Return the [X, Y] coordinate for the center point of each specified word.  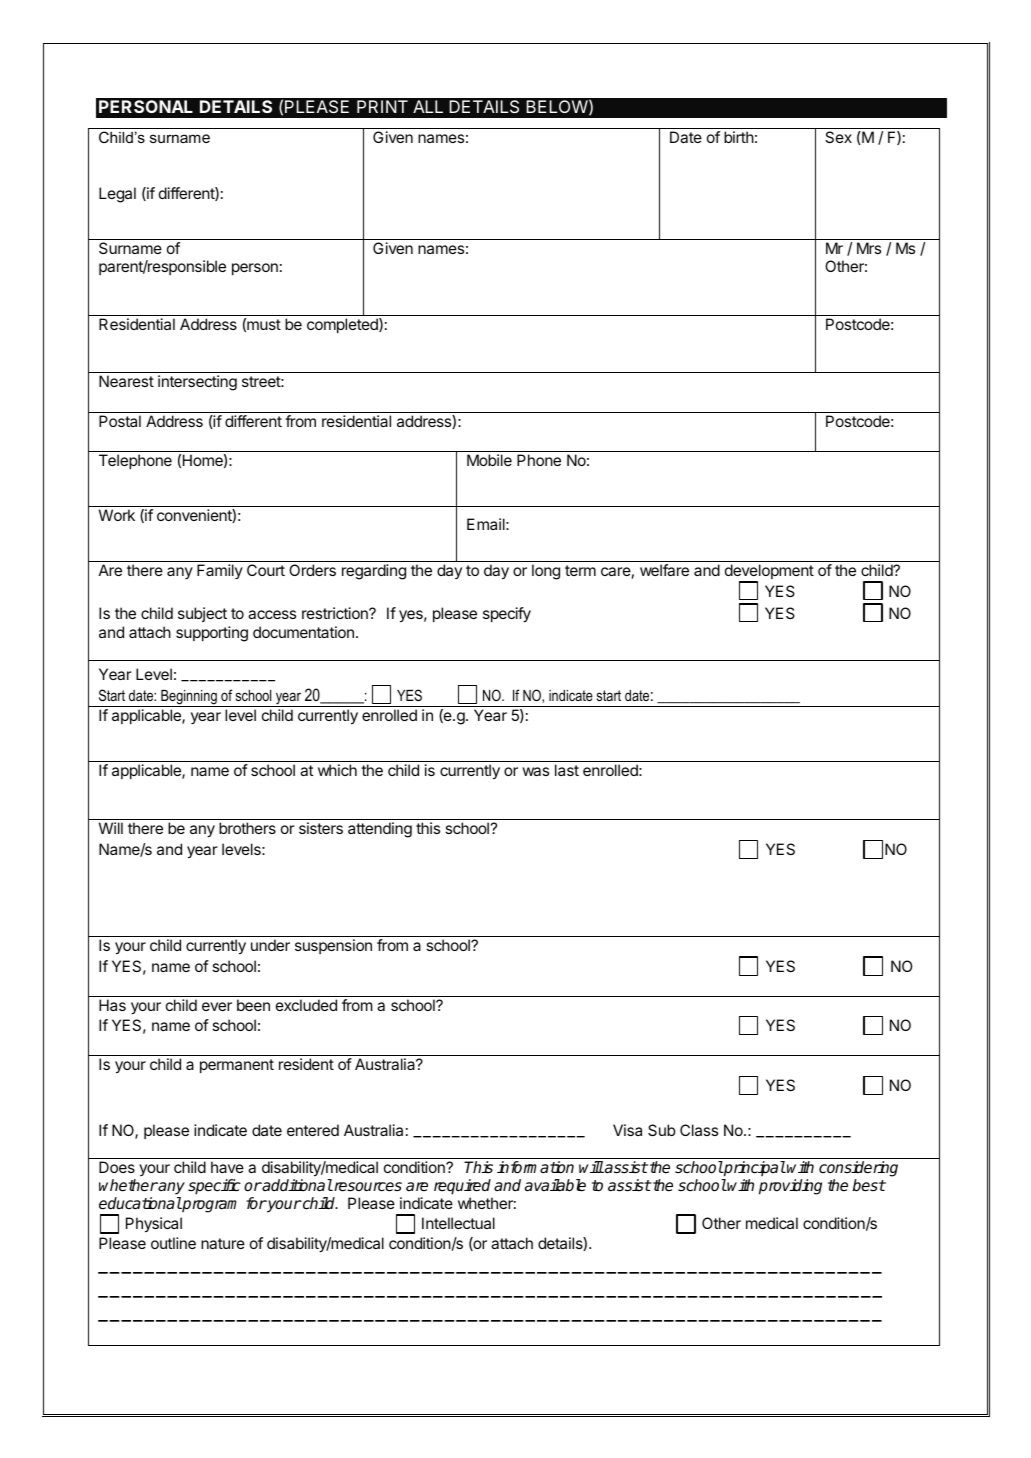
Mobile [489, 460]
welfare [664, 570]
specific [214, 1187]
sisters [321, 828]
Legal [117, 195]
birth [739, 137]
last [567, 770]
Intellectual [458, 1223]
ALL [428, 106]
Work [117, 515]
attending [380, 830]
